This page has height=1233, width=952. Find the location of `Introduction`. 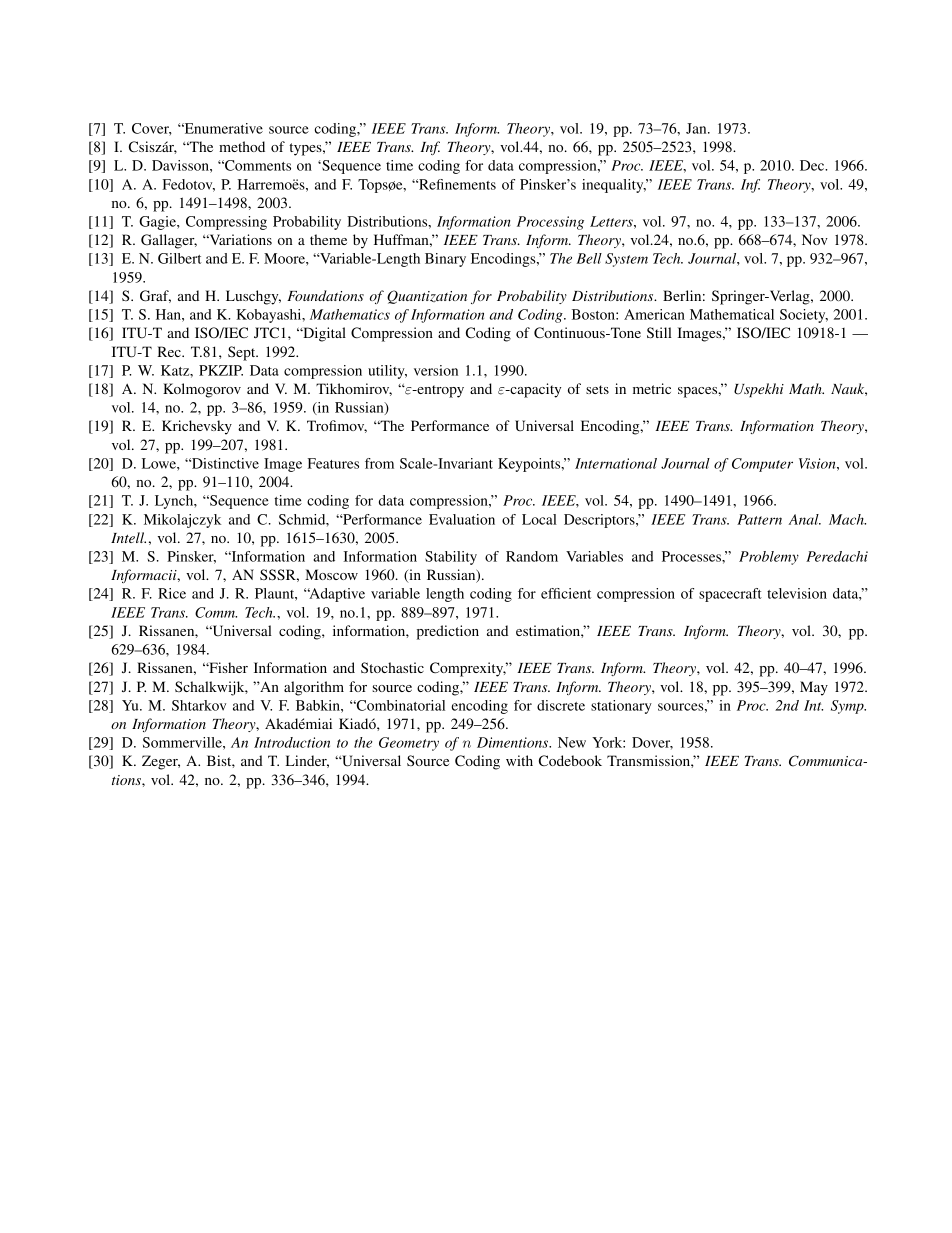

Introduction is located at coordinates (292, 742).
